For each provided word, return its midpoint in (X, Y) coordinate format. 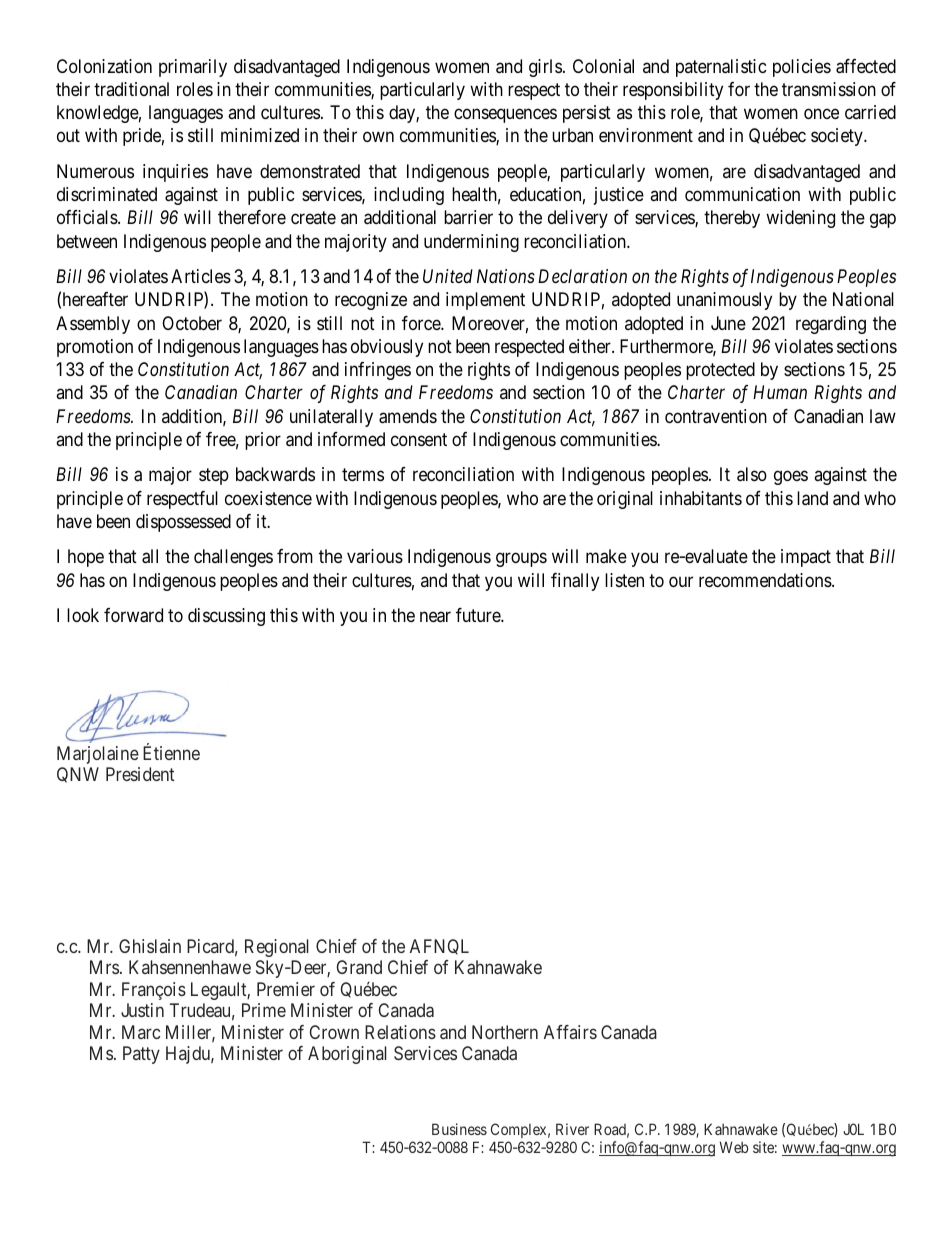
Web (734, 1147)
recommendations (766, 580)
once (821, 114)
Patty (141, 1055)
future (479, 615)
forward (133, 615)
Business (459, 1129)
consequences (505, 116)
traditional (131, 89)
